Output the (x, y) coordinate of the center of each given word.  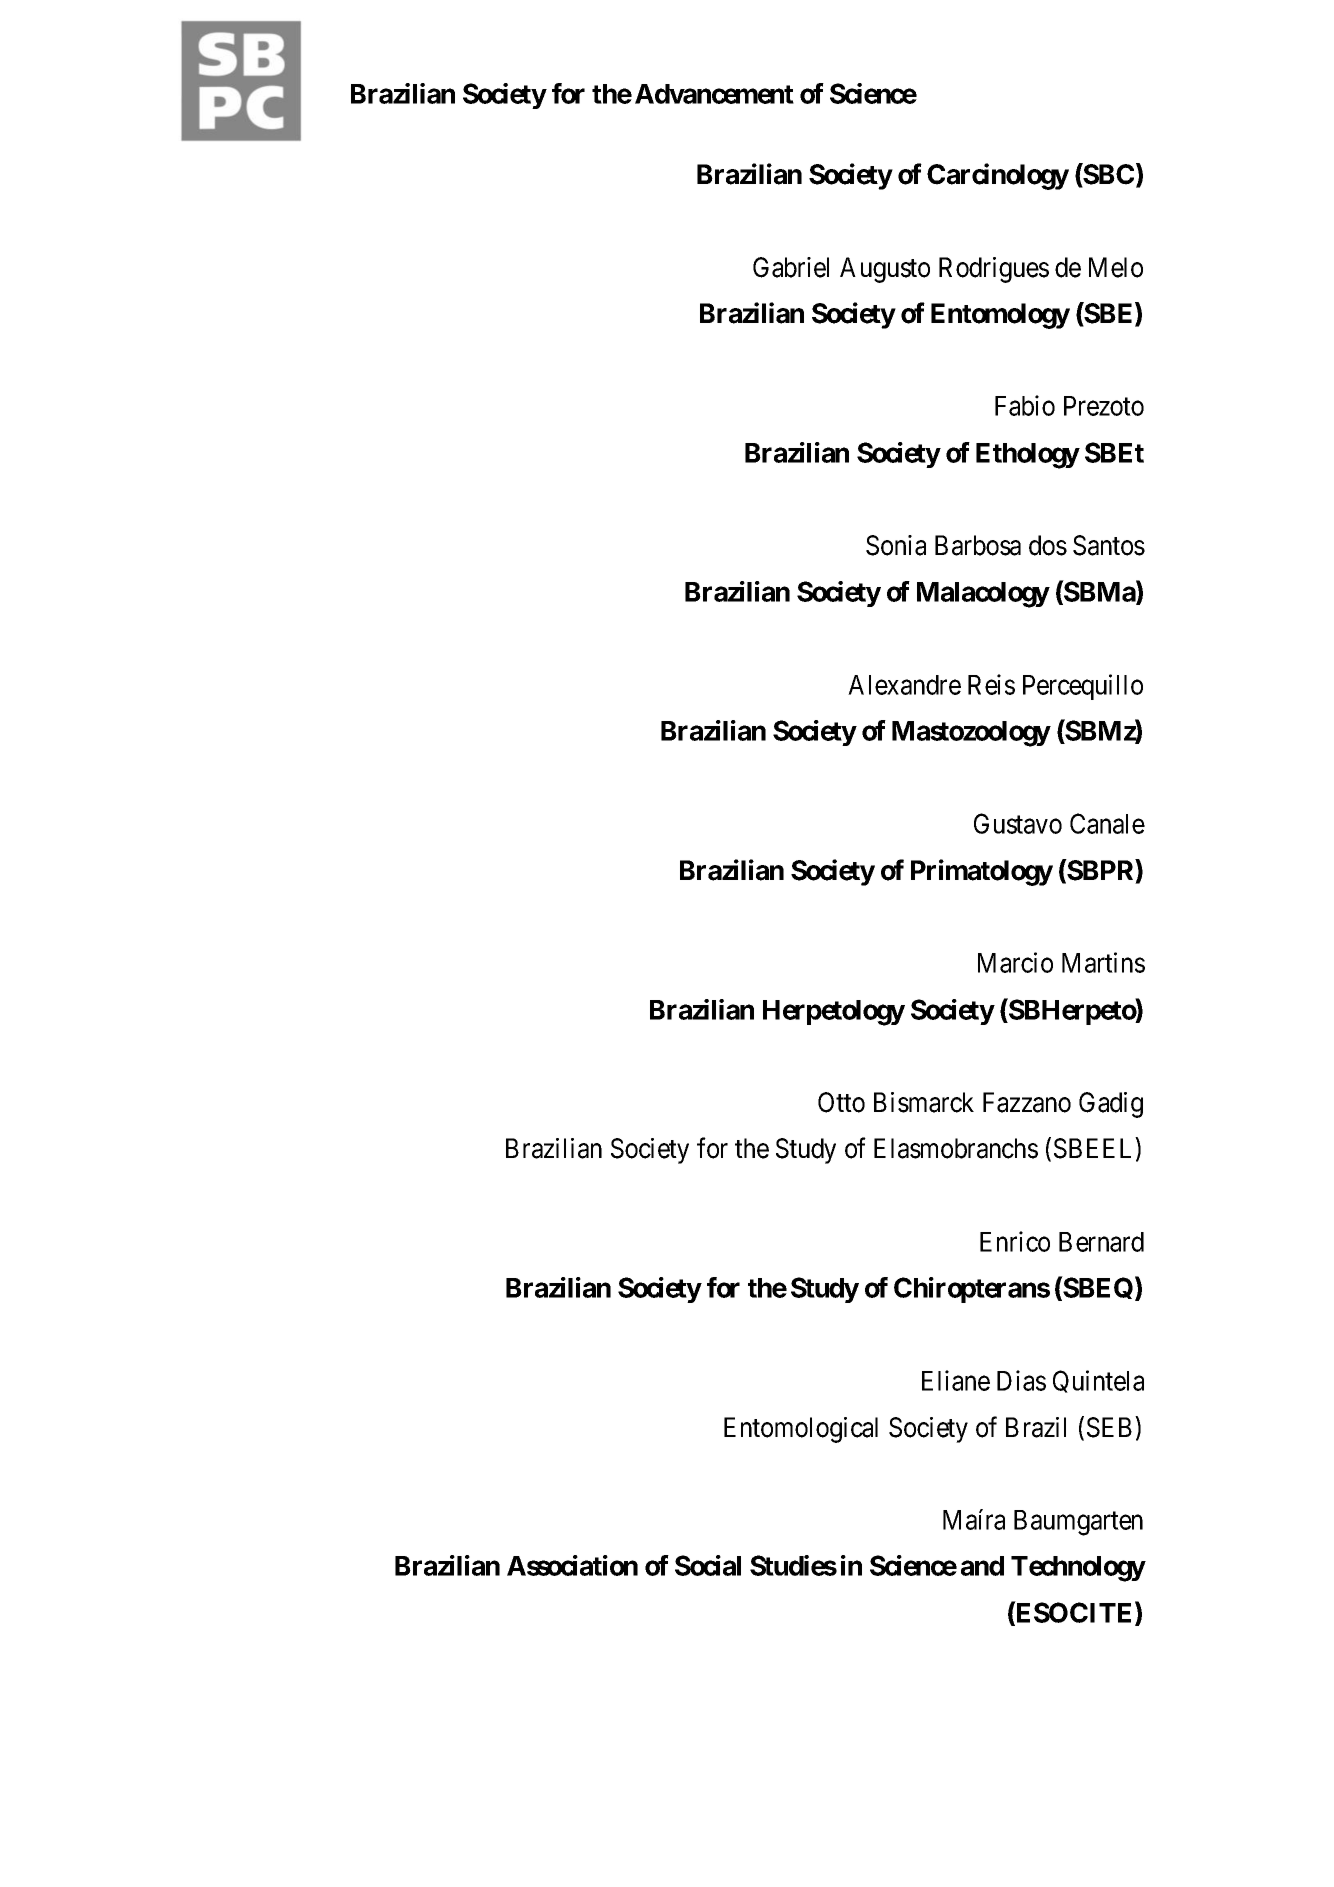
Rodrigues (994, 270)
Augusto (885, 270)
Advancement (714, 94)
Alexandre (904, 685)
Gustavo (1018, 823)
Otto (841, 1102)
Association (572, 1565)
